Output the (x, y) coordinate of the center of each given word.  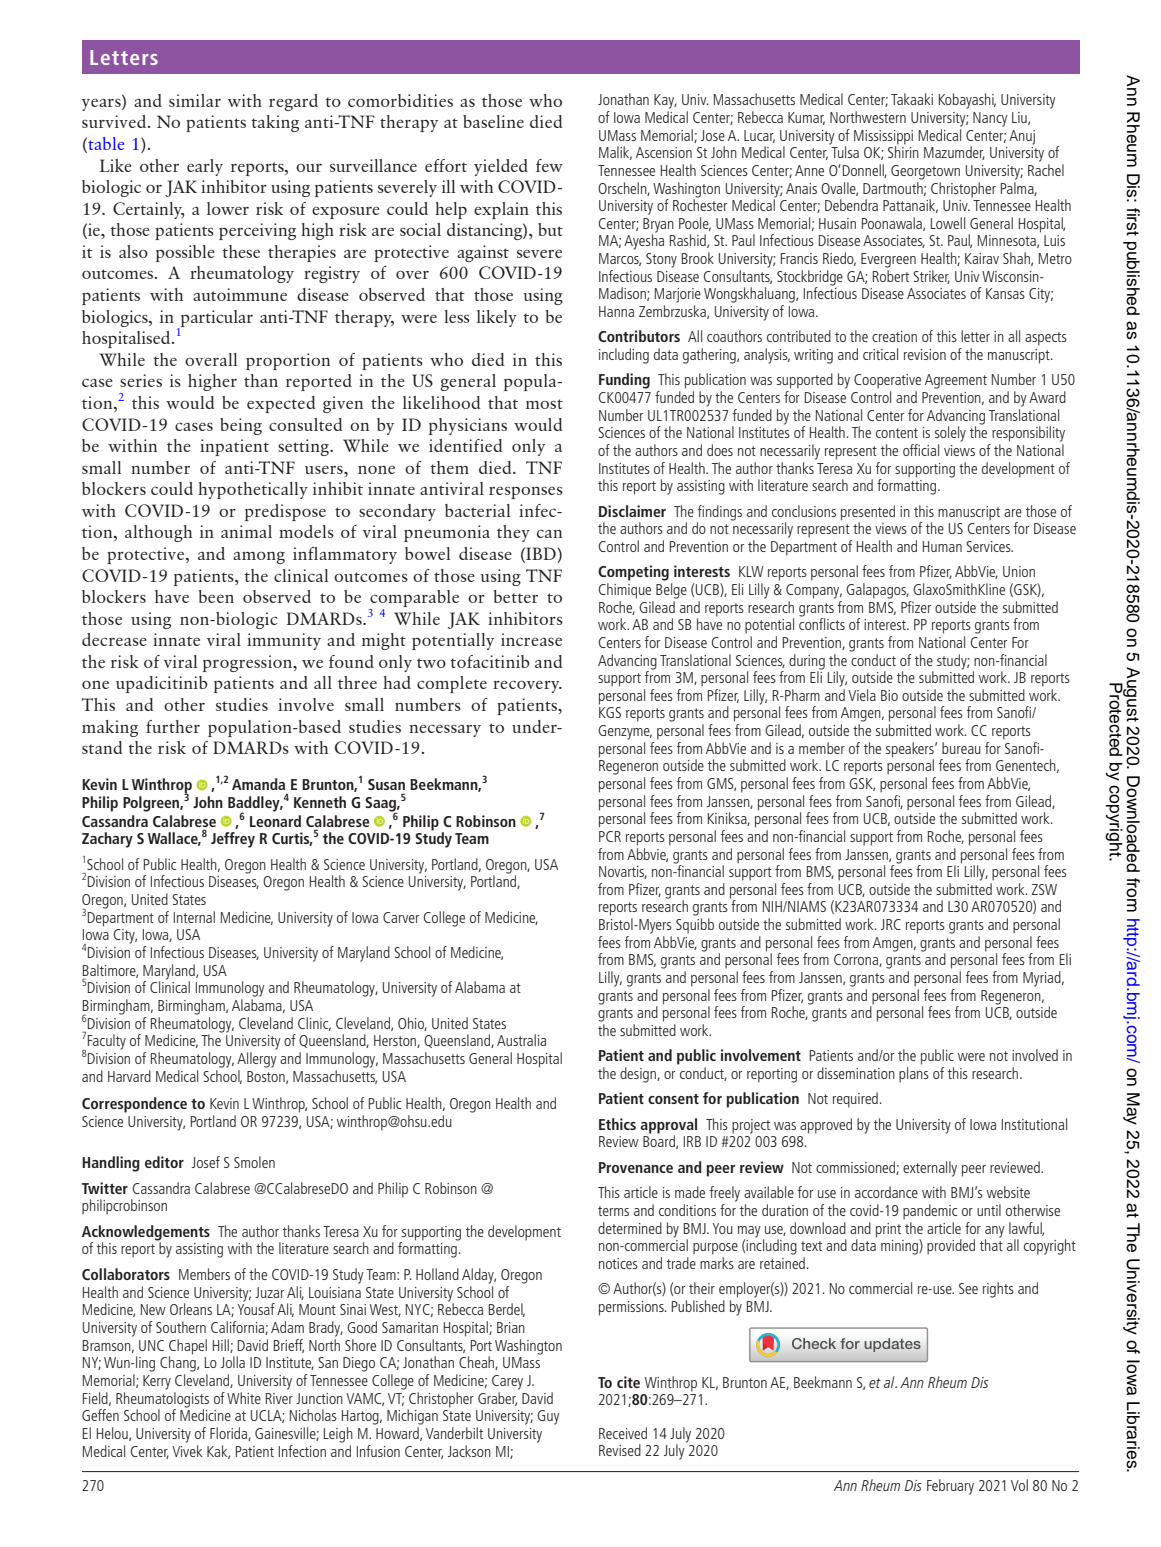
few (549, 165)
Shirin (903, 151)
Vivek (187, 1449)
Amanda (258, 784)
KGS (610, 712)
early (205, 167)
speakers (911, 751)
